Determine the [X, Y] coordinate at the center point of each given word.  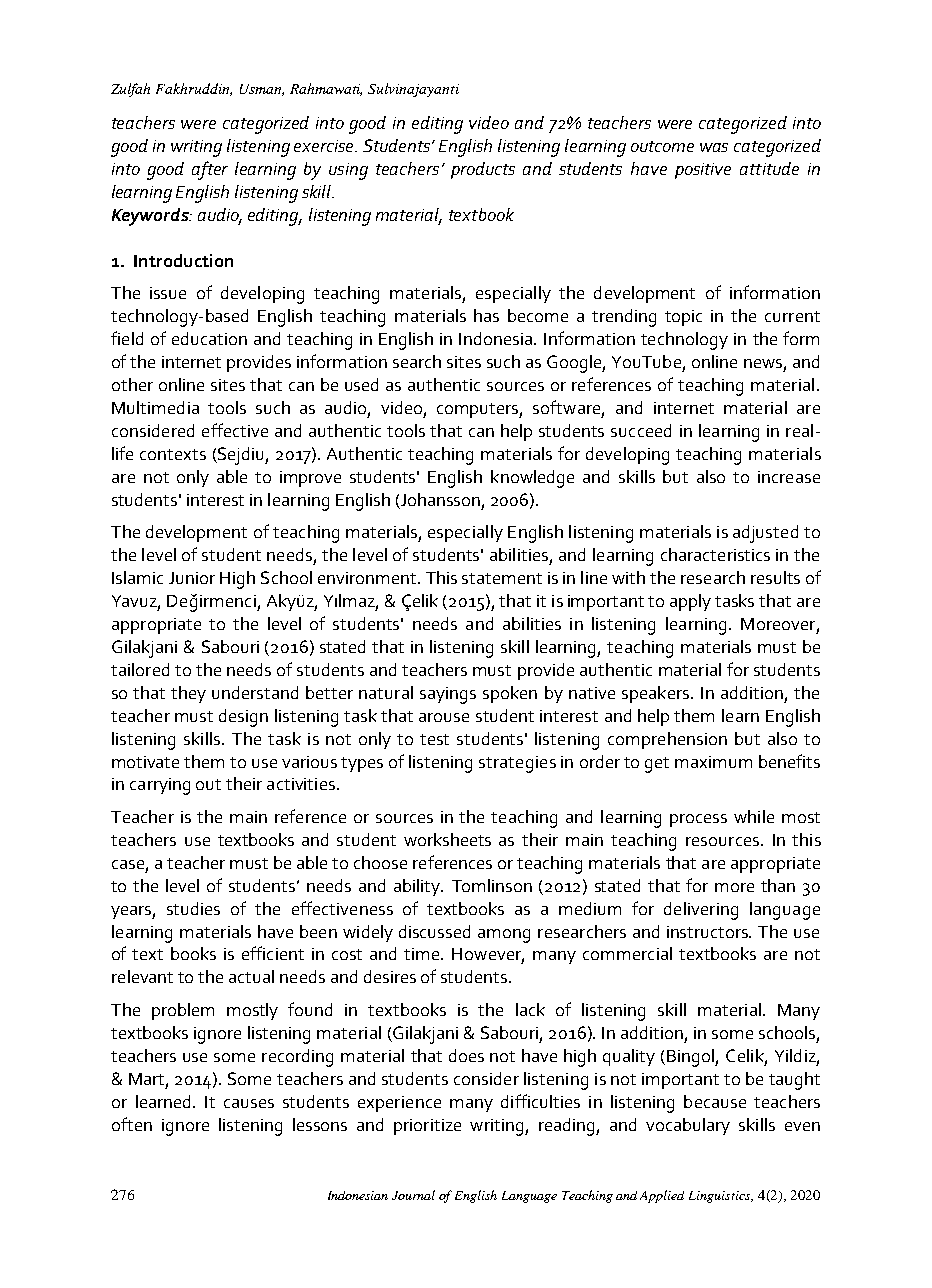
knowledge [532, 479]
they [188, 694]
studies [193, 908]
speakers [657, 694]
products [483, 170]
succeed [641, 430]
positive [703, 171]
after [210, 170]
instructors [709, 932]
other [132, 384]
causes [249, 1103]
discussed [434, 931]
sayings [448, 695]
